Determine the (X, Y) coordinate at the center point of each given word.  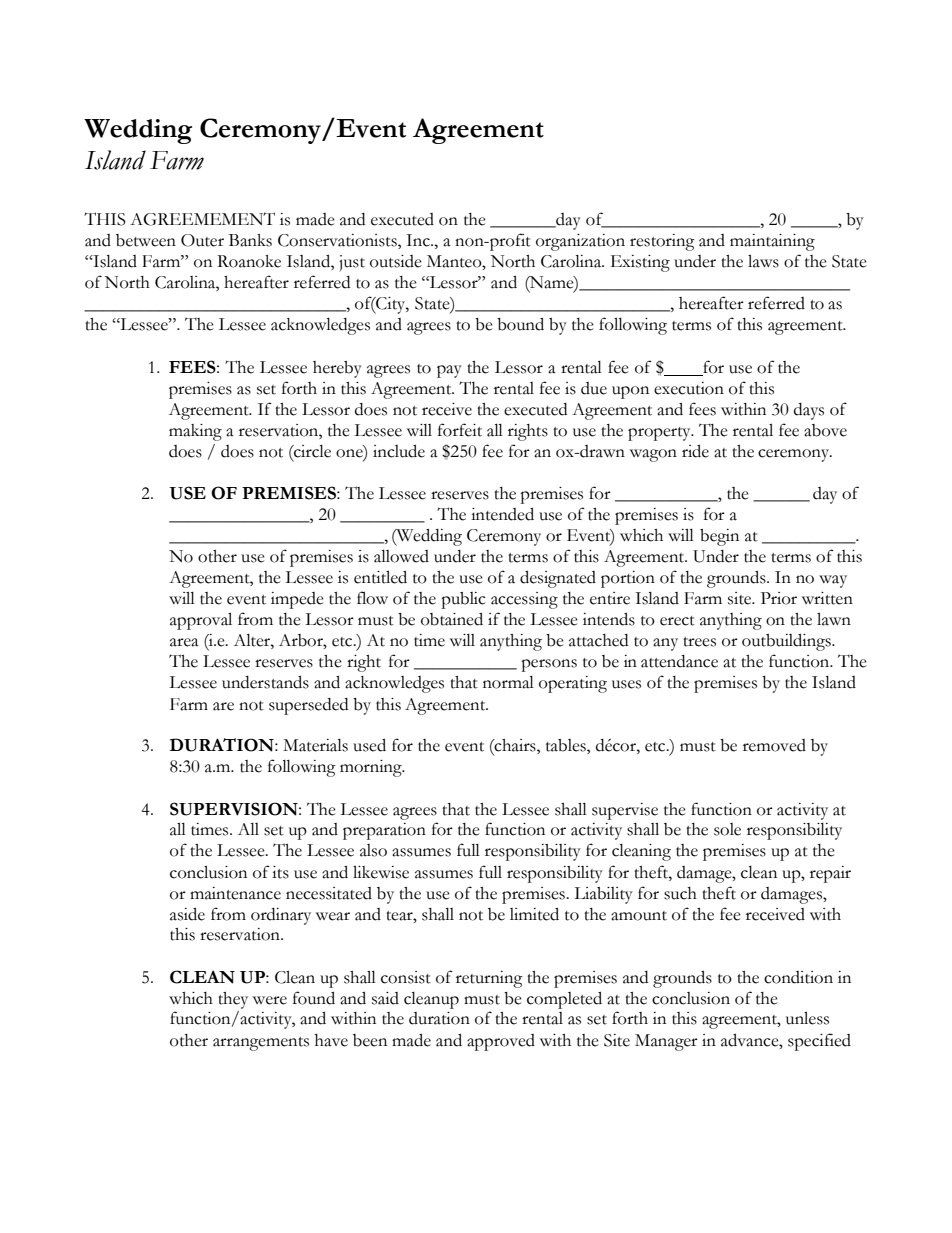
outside (396, 261)
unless (807, 1018)
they (233, 1000)
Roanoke (249, 261)
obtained (452, 619)
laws (763, 261)
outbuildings (787, 642)
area (184, 642)
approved (501, 1042)
